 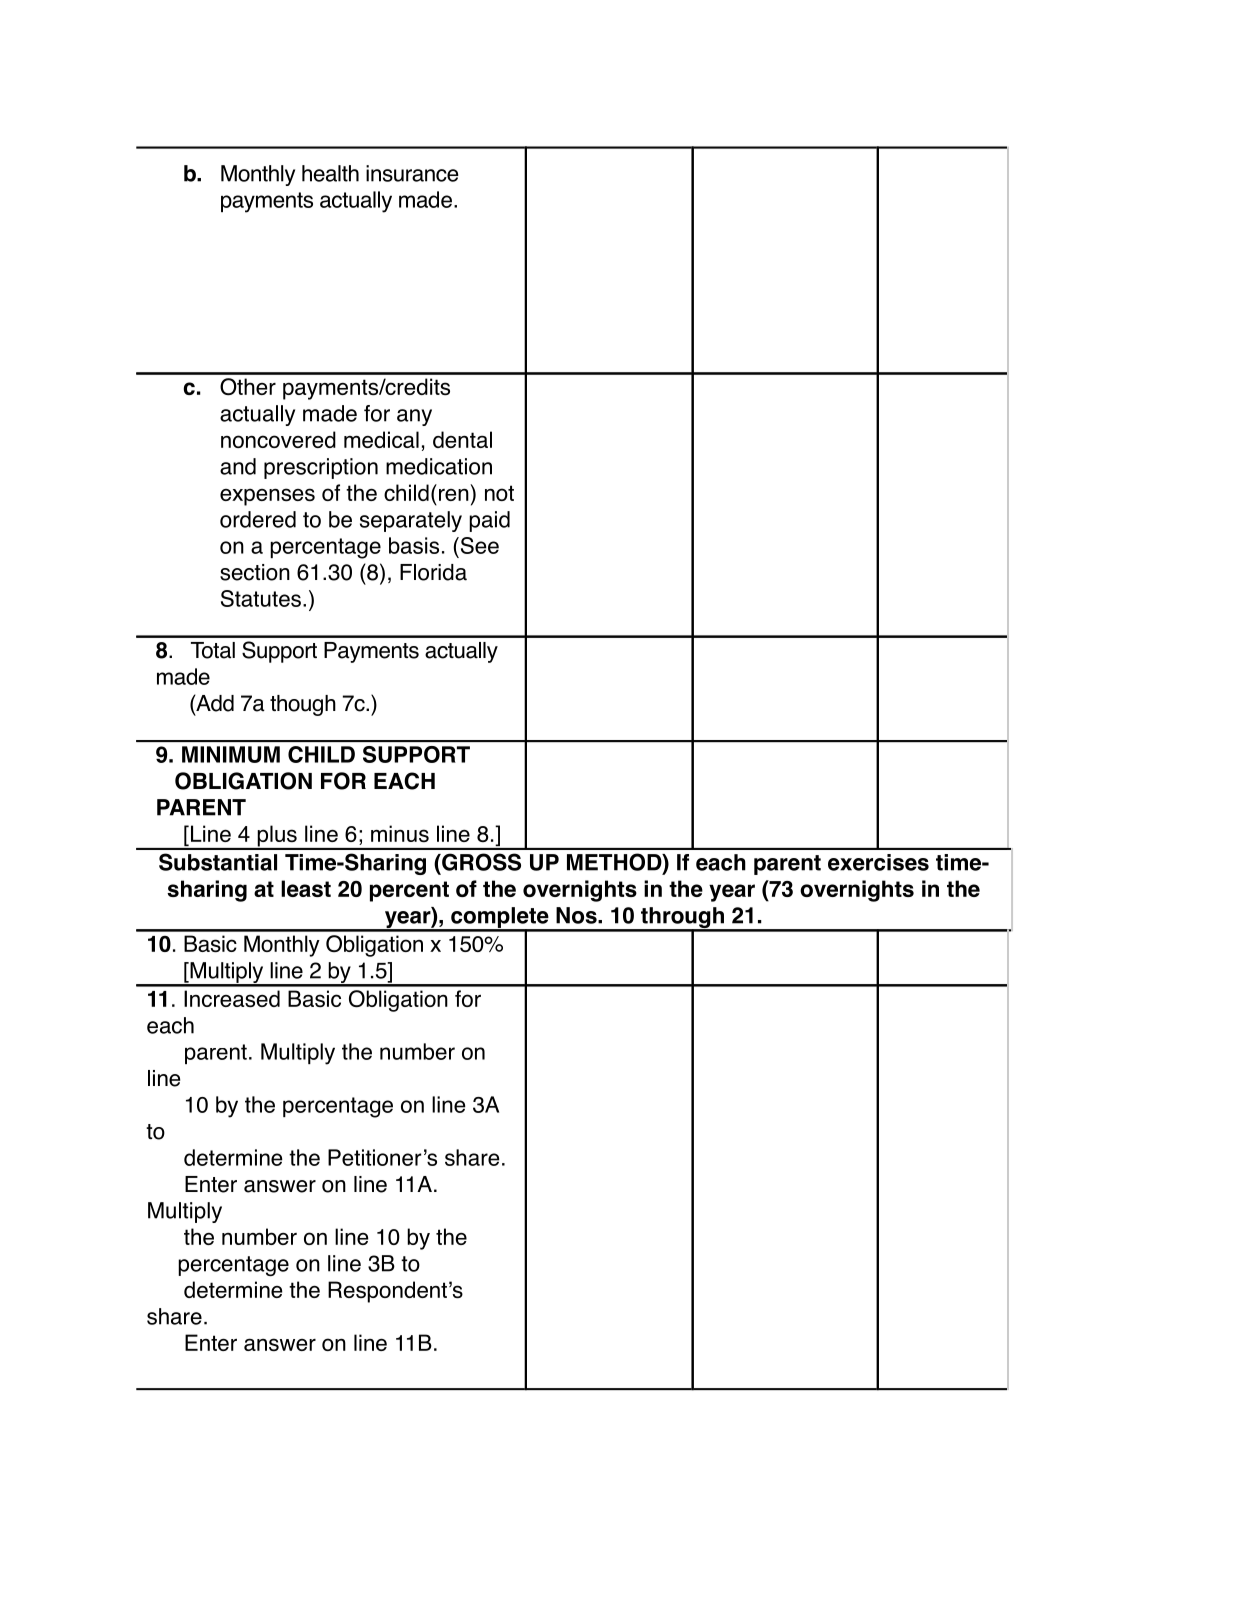 I want to click on insurance, so click(x=412, y=173).
